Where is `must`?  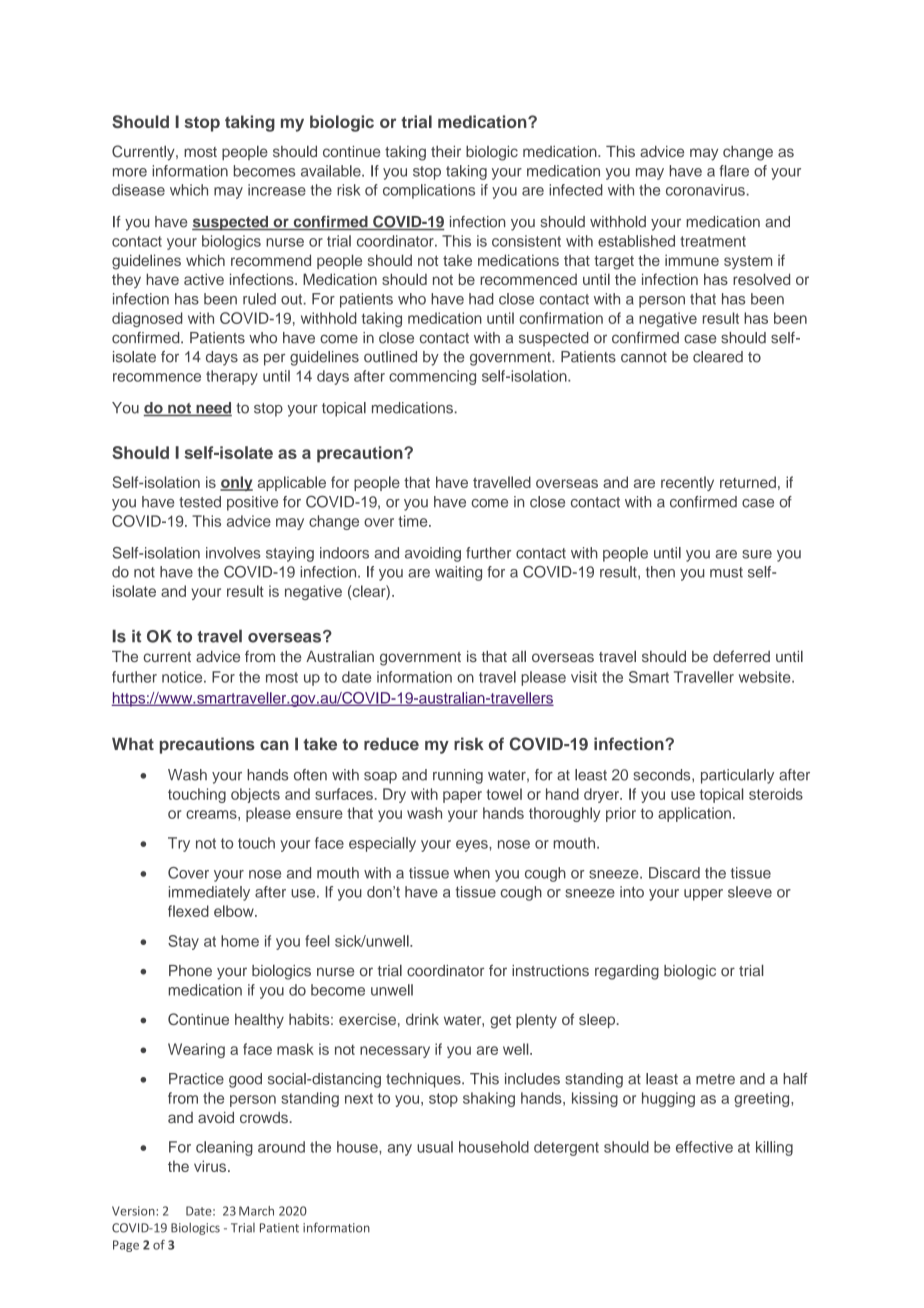 must is located at coordinates (726, 572).
